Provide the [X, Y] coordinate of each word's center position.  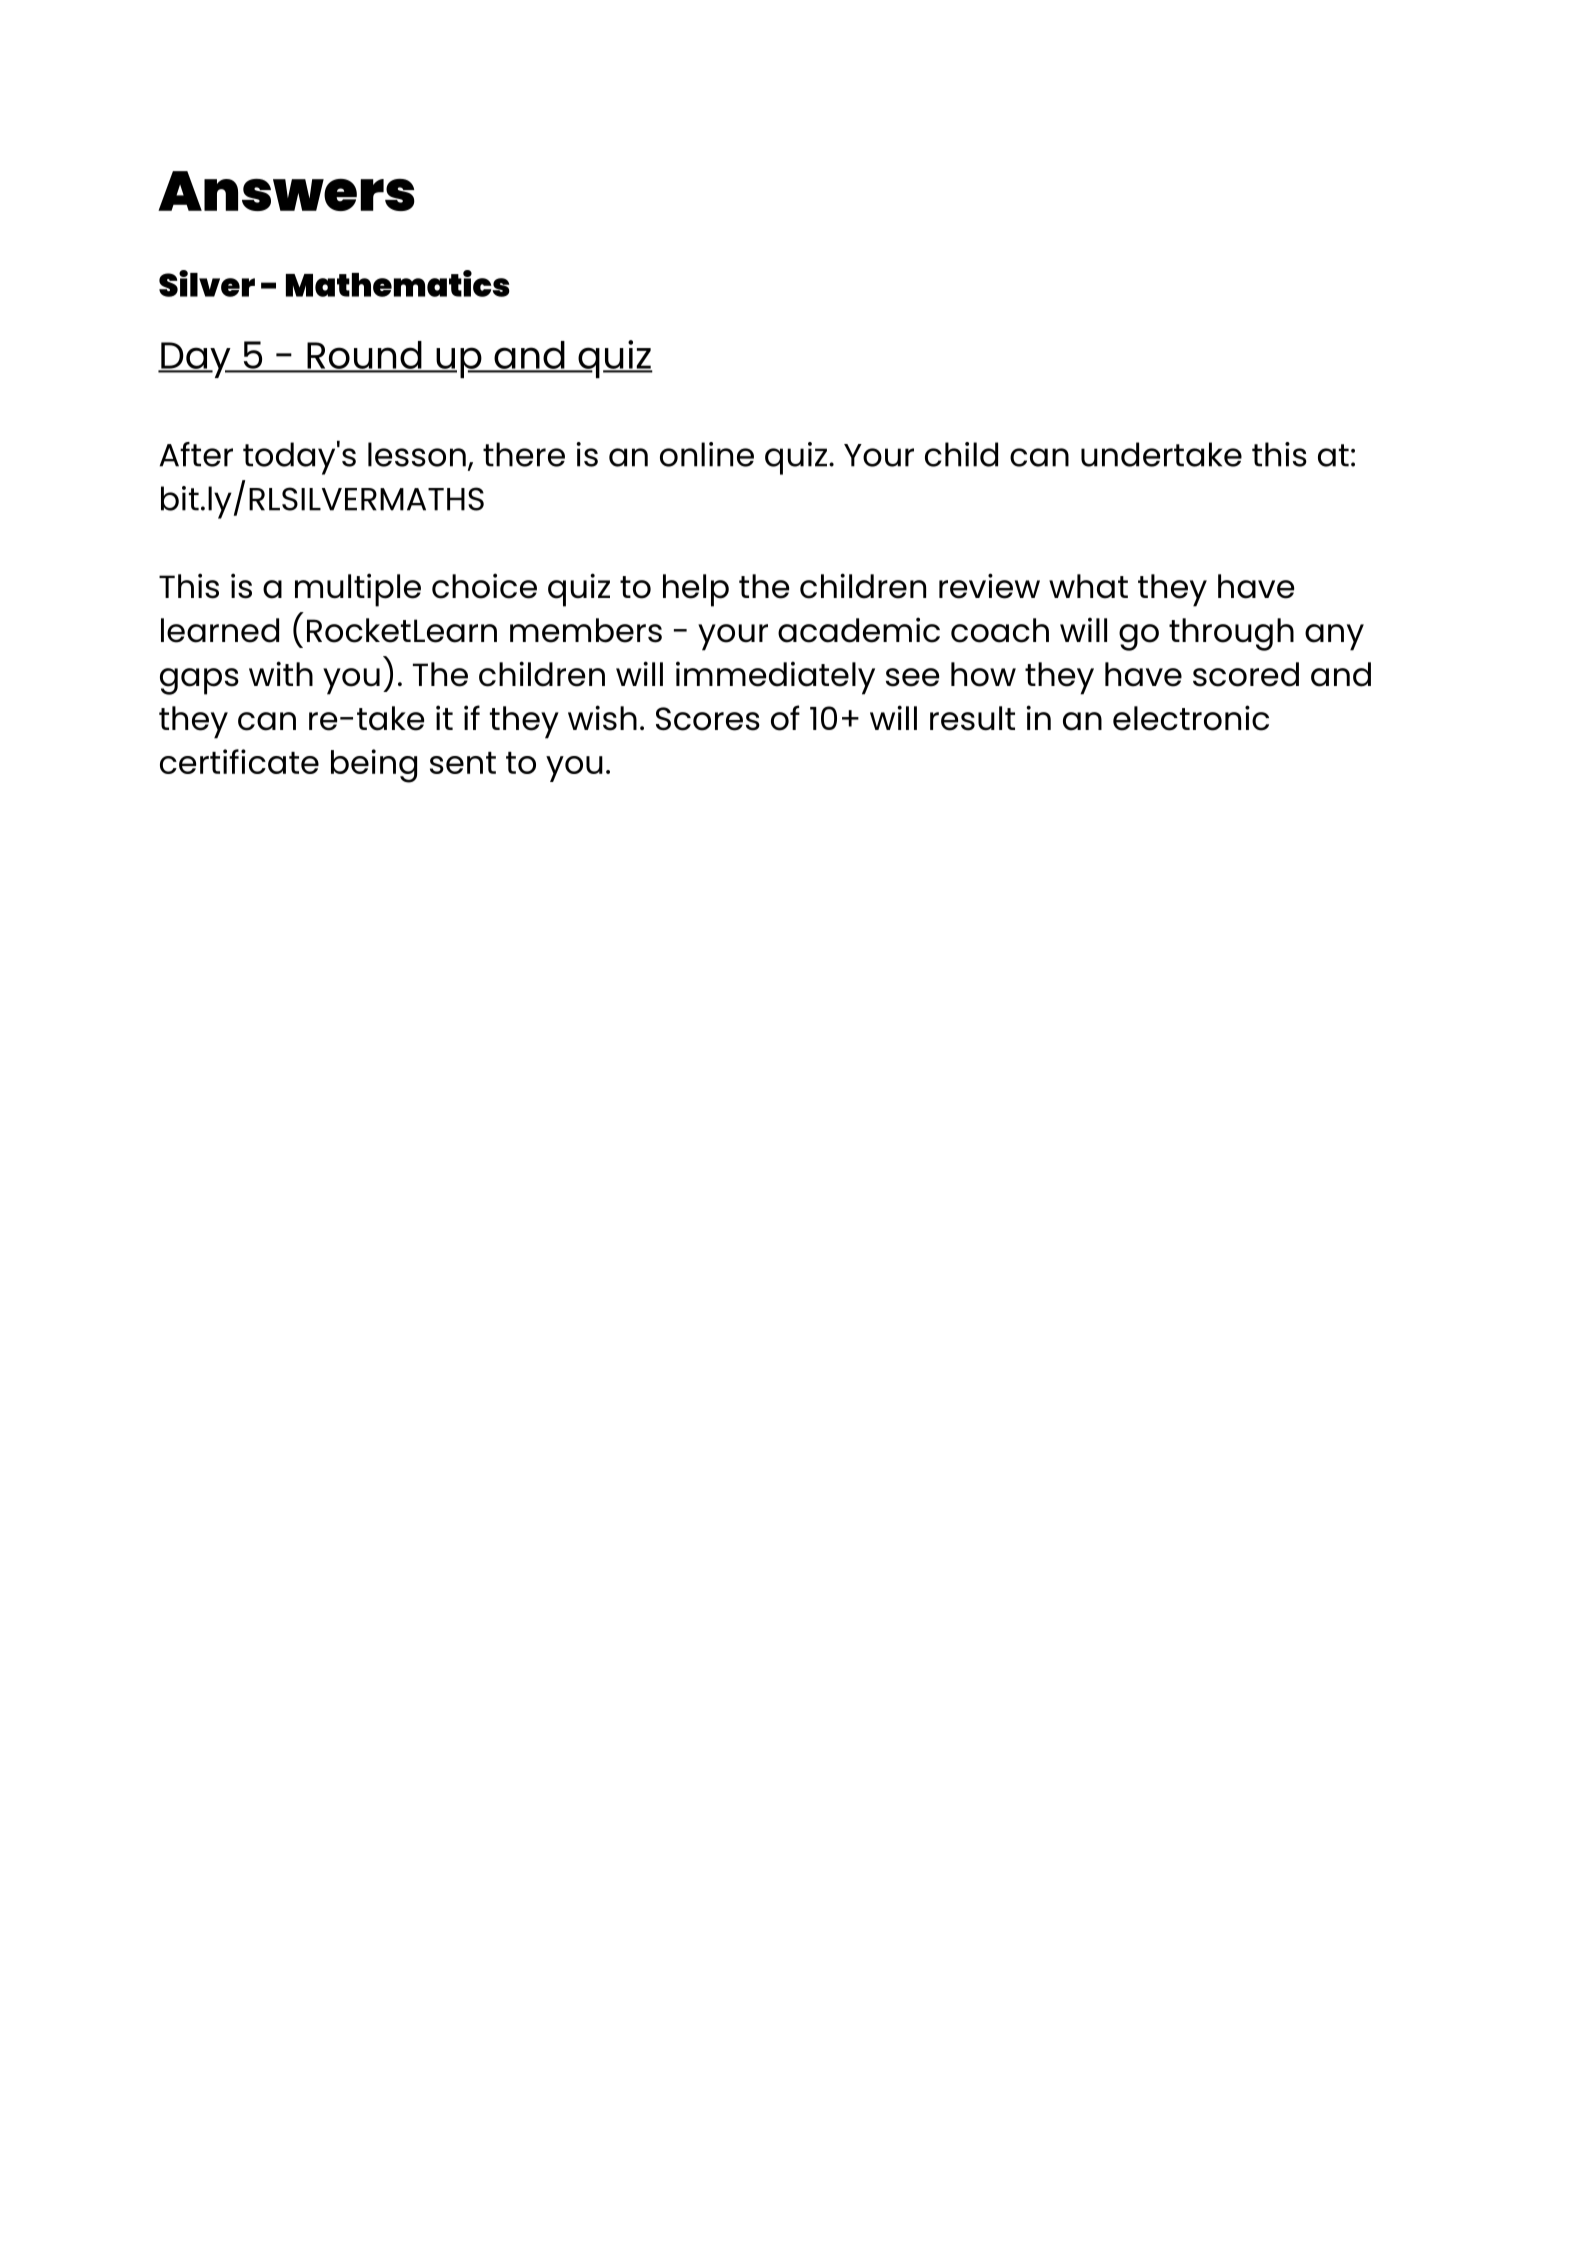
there [524, 454]
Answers [286, 191]
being [374, 766]
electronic [1191, 718]
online [707, 454]
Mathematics [398, 283]
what [1088, 586]
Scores [708, 719]
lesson [417, 454]
